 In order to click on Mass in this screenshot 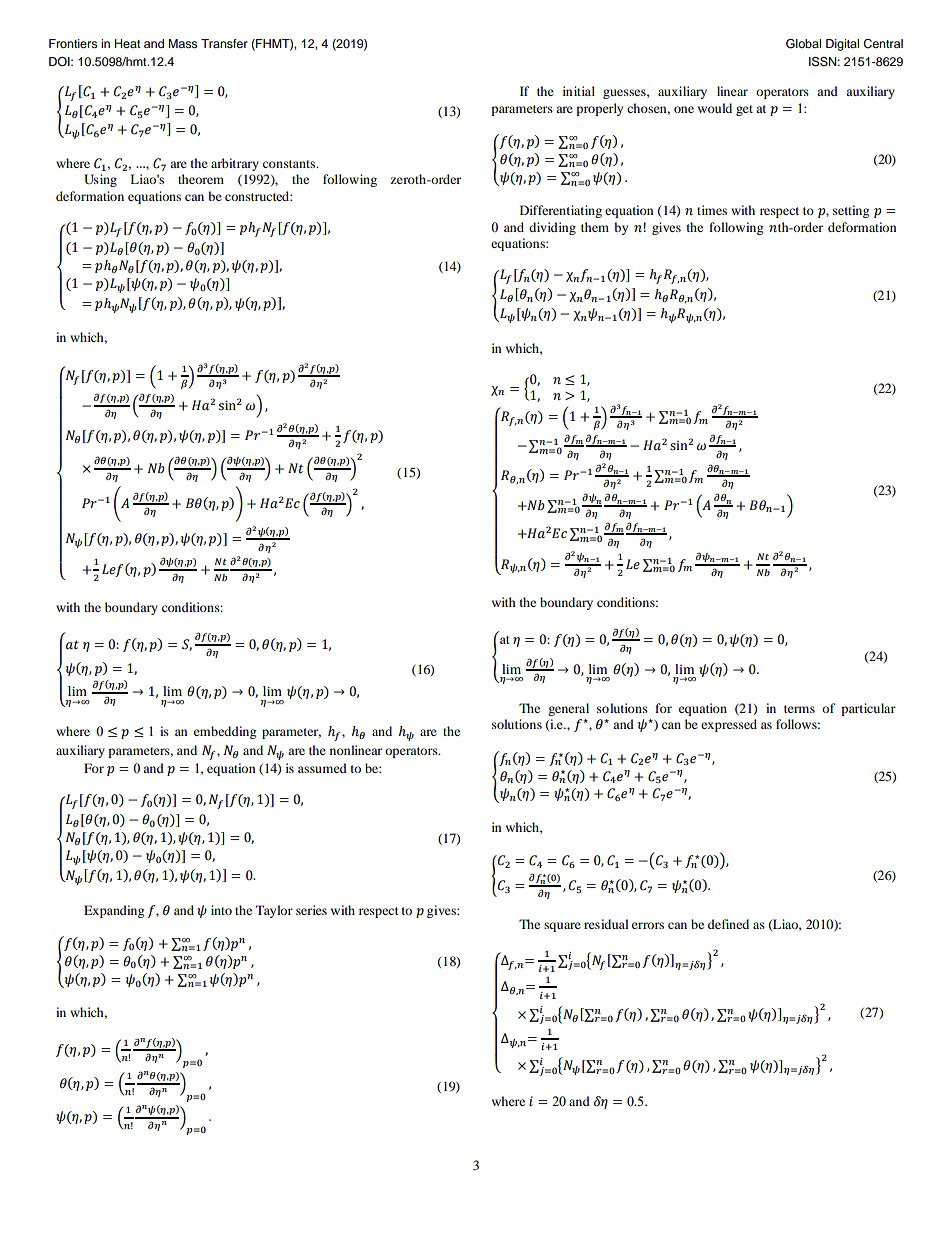, I will do `click(182, 43)`.
